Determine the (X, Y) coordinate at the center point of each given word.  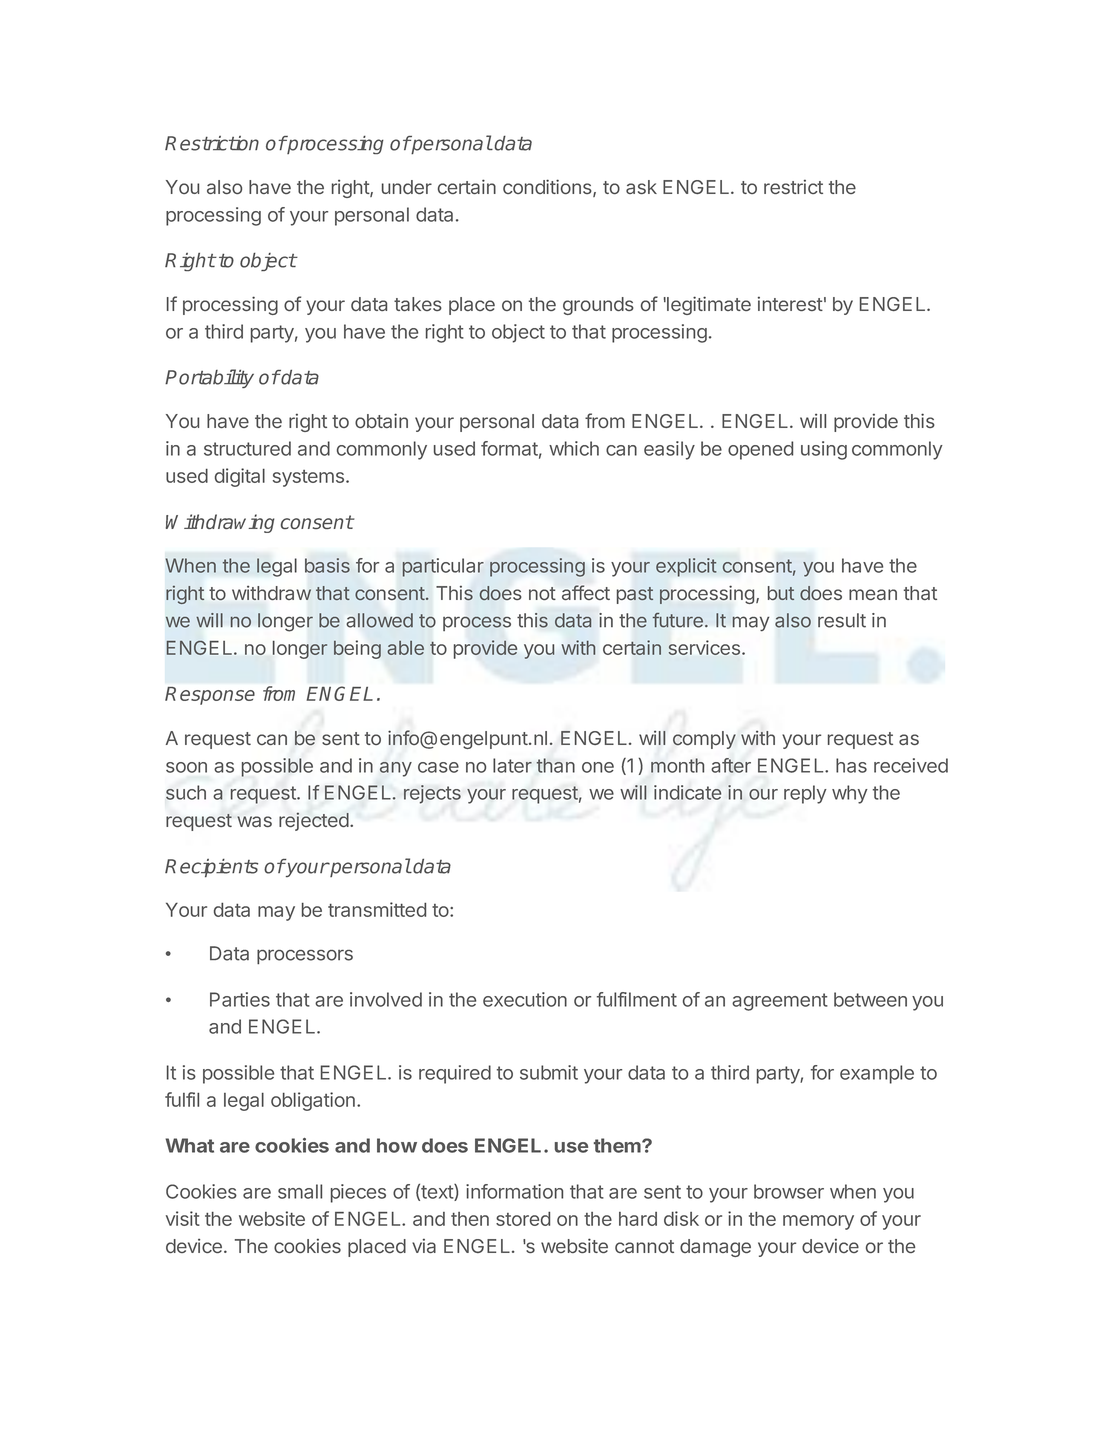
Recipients (211, 868)
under (407, 187)
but (781, 593)
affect (586, 592)
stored (523, 1219)
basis (327, 565)
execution (525, 999)
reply (805, 794)
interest (790, 304)
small (300, 1191)
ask (641, 187)
